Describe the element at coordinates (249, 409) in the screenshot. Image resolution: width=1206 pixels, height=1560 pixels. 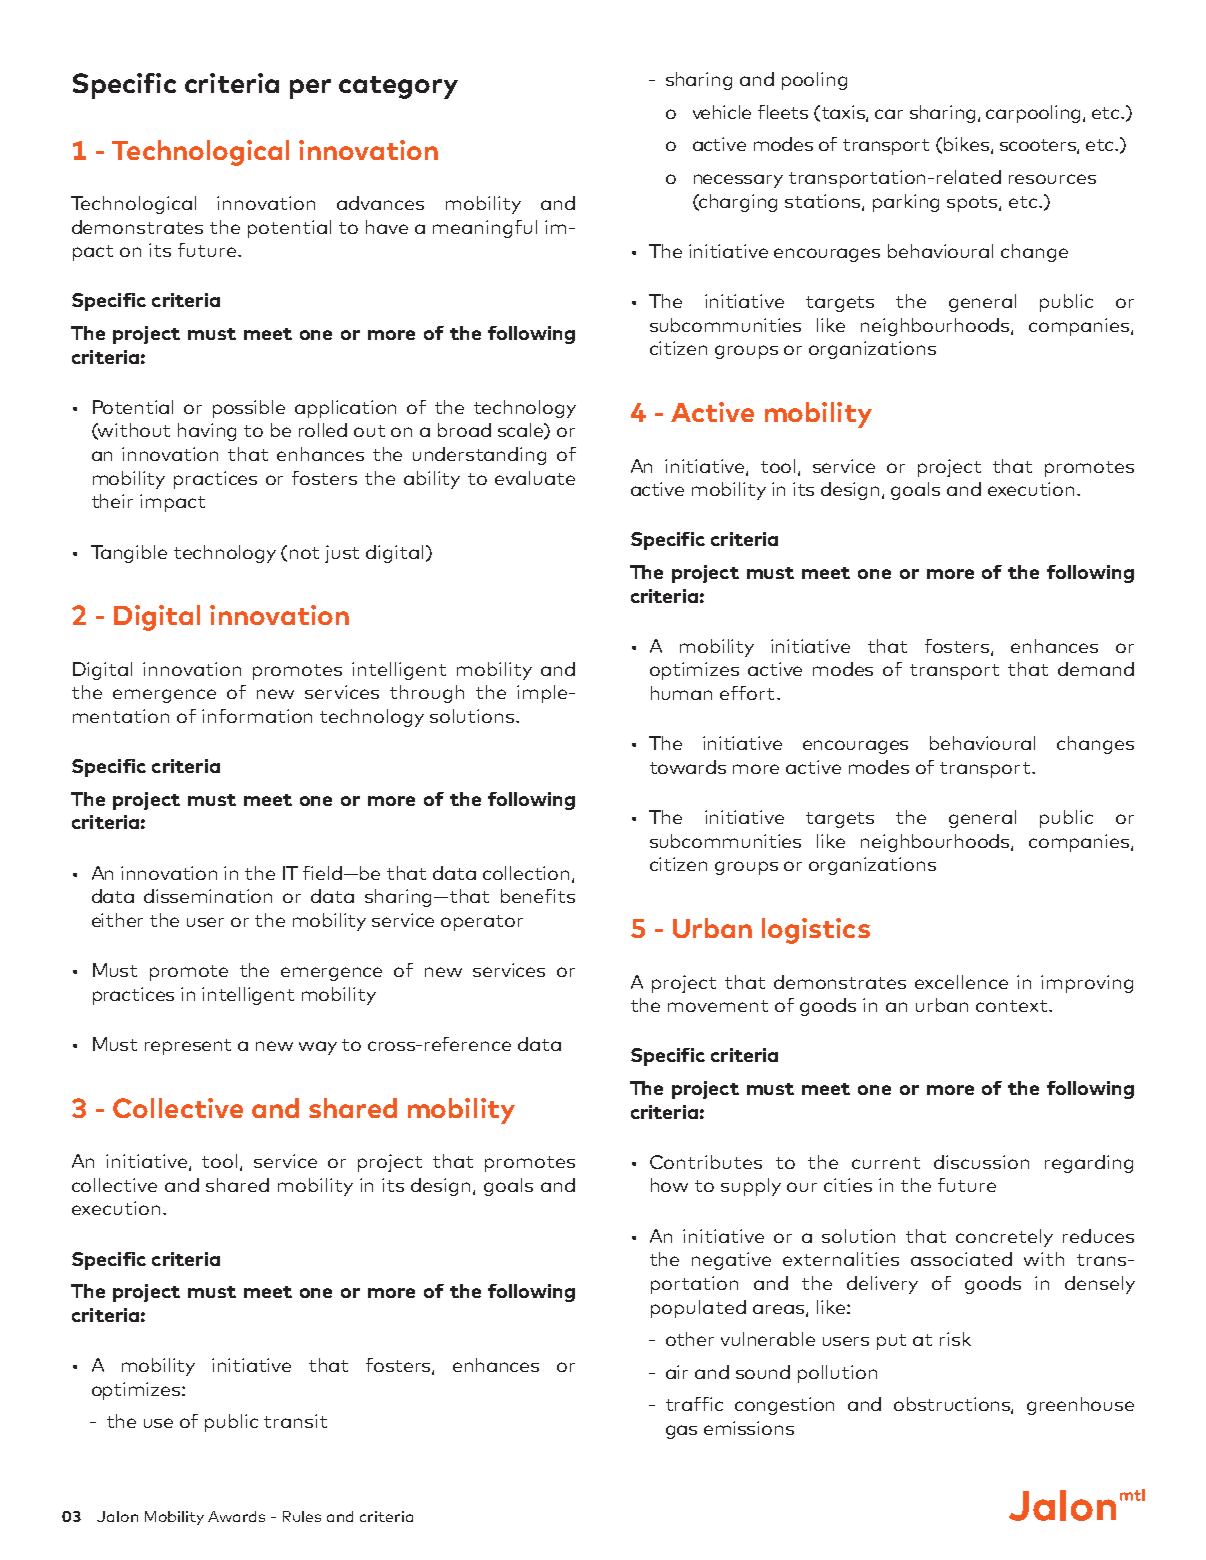
I see `possible` at that location.
